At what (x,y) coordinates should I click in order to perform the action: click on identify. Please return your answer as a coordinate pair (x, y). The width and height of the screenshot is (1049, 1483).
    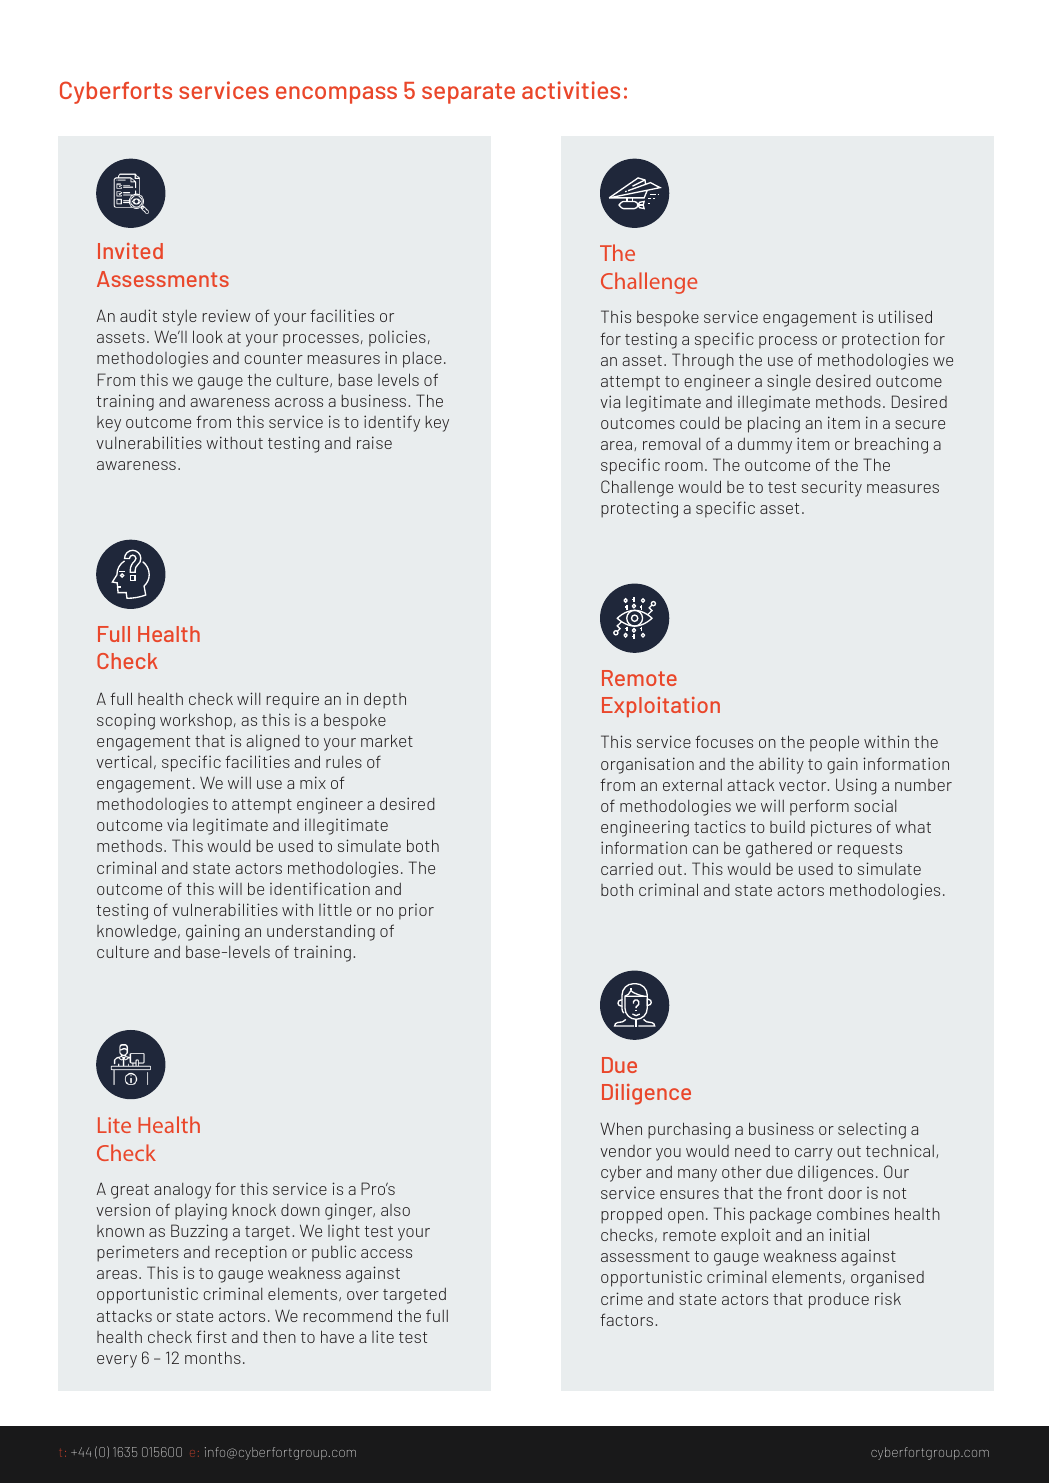
    Looking at the image, I should click on (392, 423).
